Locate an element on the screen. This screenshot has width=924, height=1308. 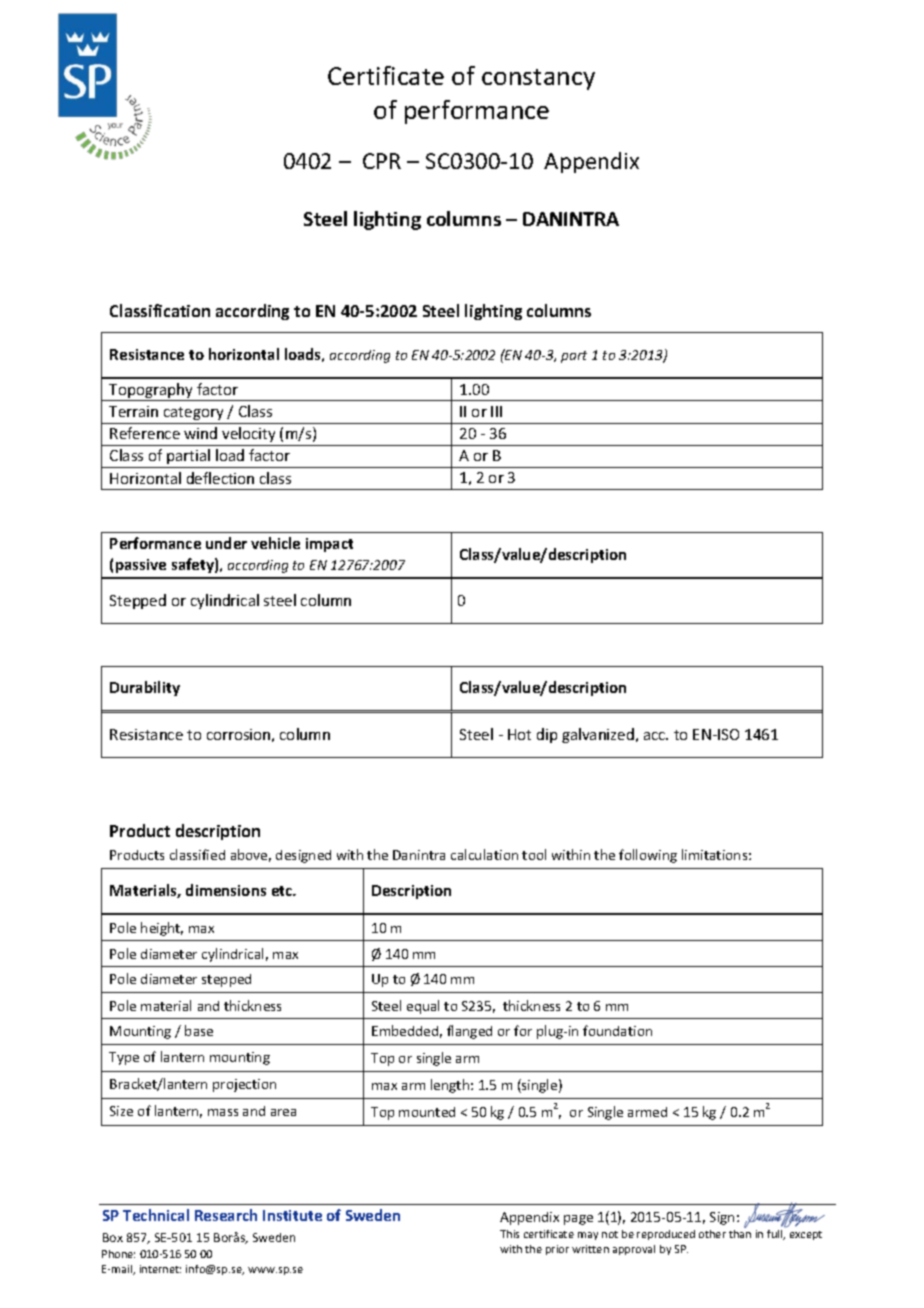
galvanized is located at coordinates (598, 735).
